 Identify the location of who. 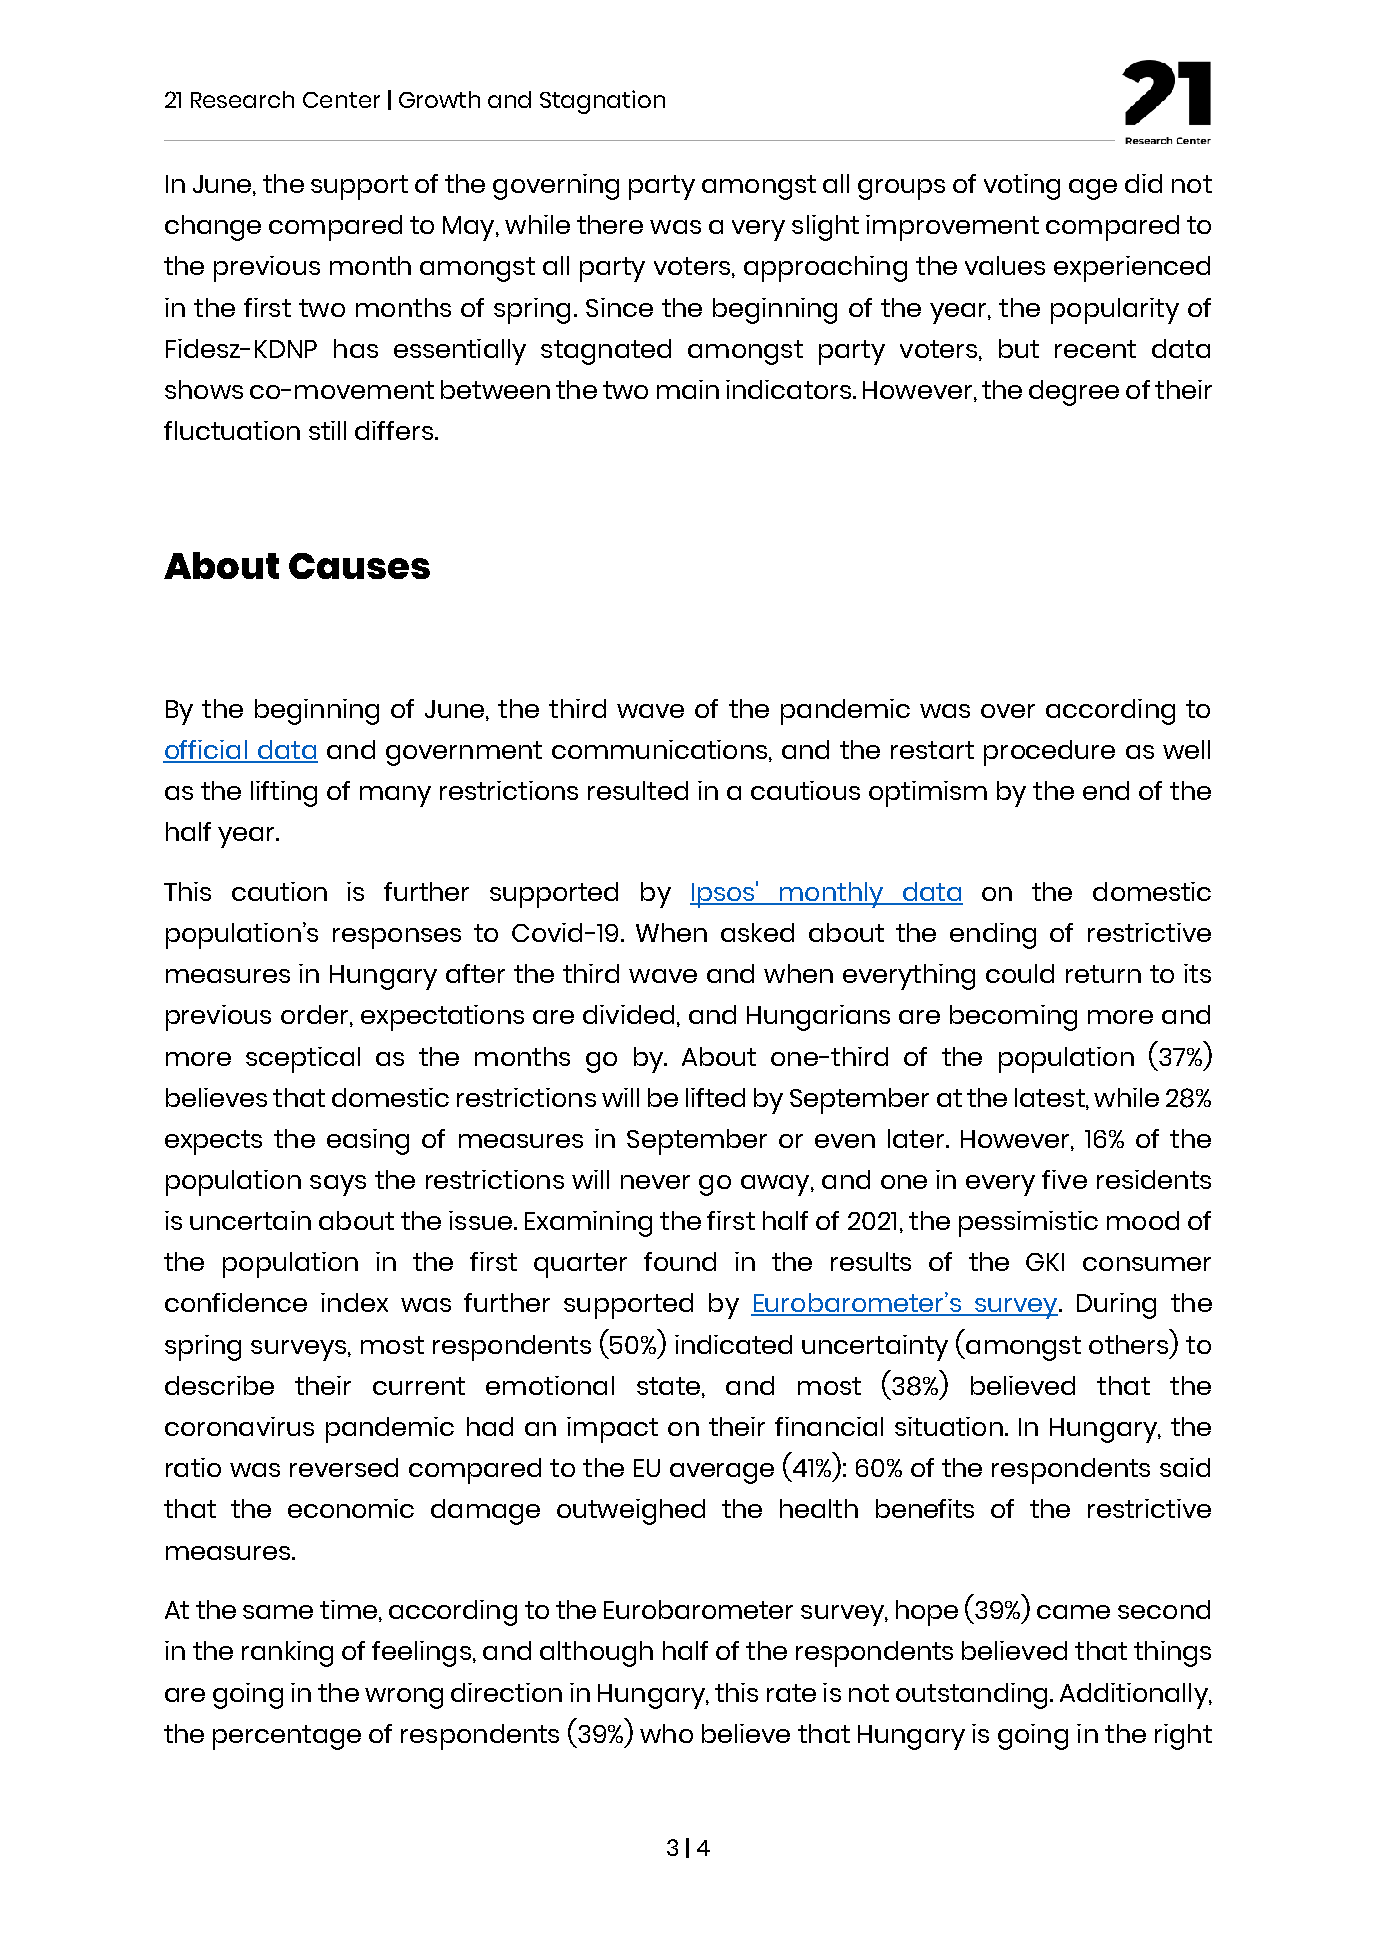
(666, 1733).
